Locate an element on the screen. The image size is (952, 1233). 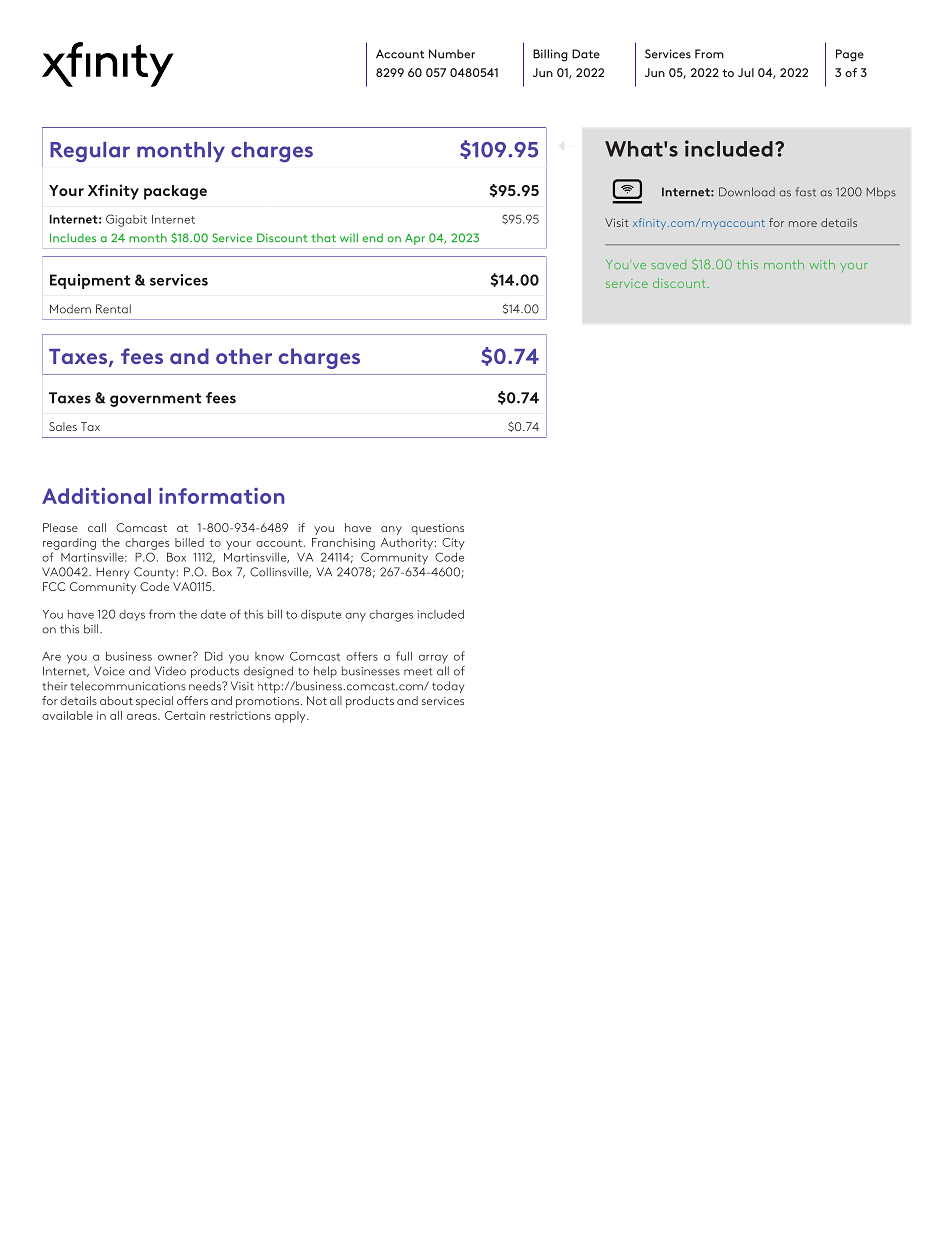
special is located at coordinates (154, 702).
